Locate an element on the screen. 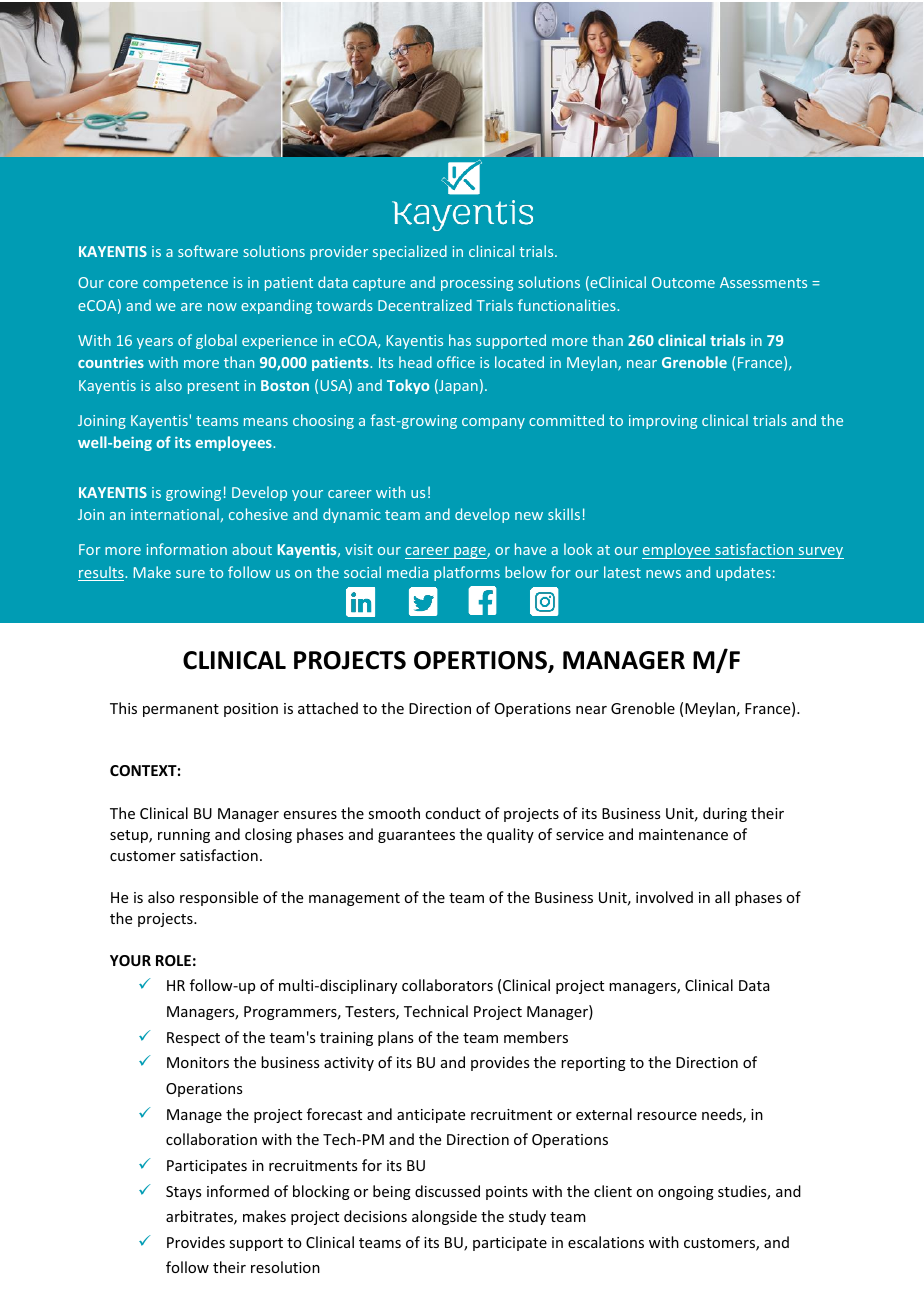 The width and height of the screenshot is (924, 1308). Respect is located at coordinates (193, 1039).
